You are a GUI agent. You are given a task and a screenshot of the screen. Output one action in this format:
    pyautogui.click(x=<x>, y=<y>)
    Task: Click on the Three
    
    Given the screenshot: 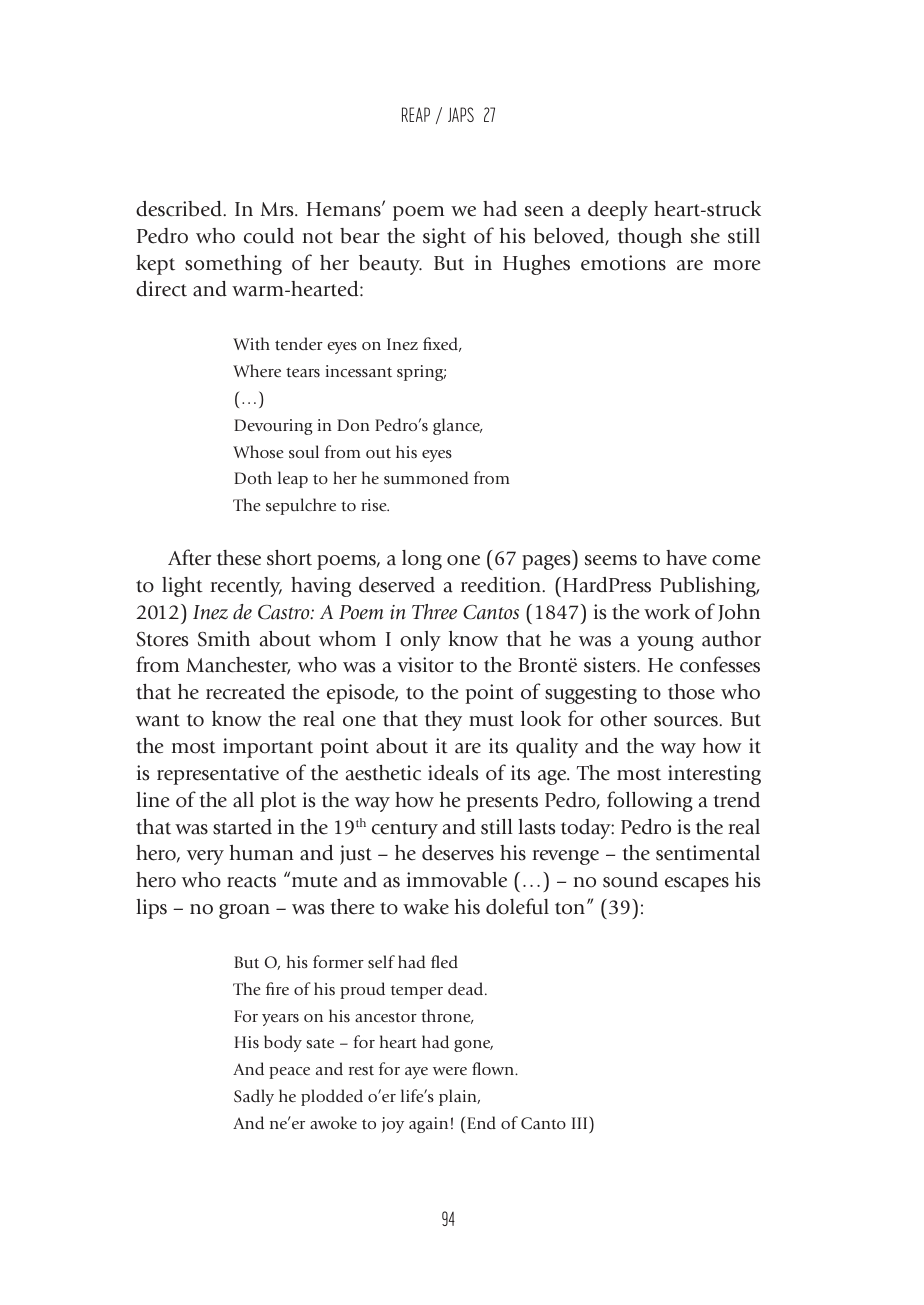 What is the action you would take?
    pyautogui.click(x=434, y=612)
